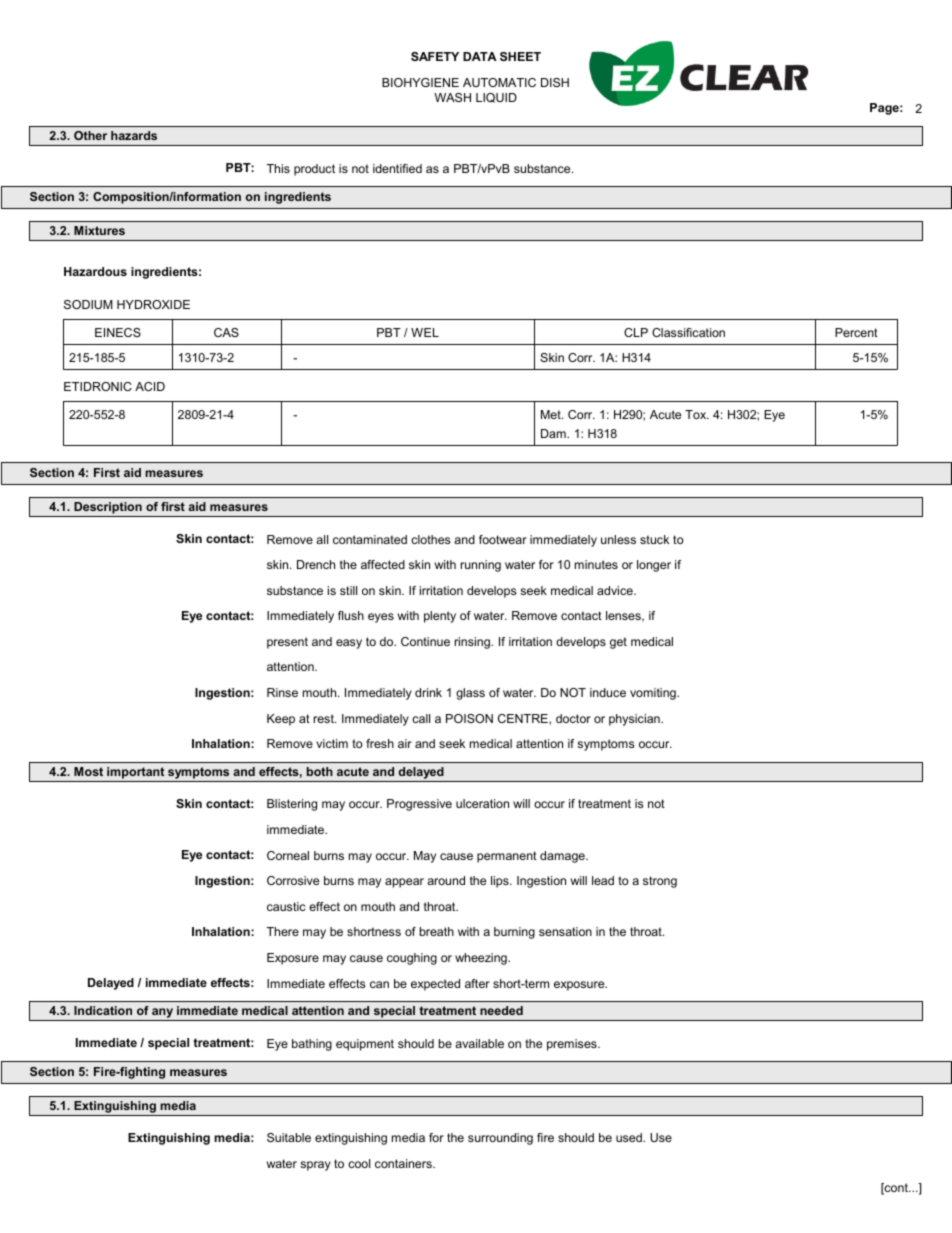  Describe the element at coordinates (469, 718) in the page. I see `POISON` at that location.
